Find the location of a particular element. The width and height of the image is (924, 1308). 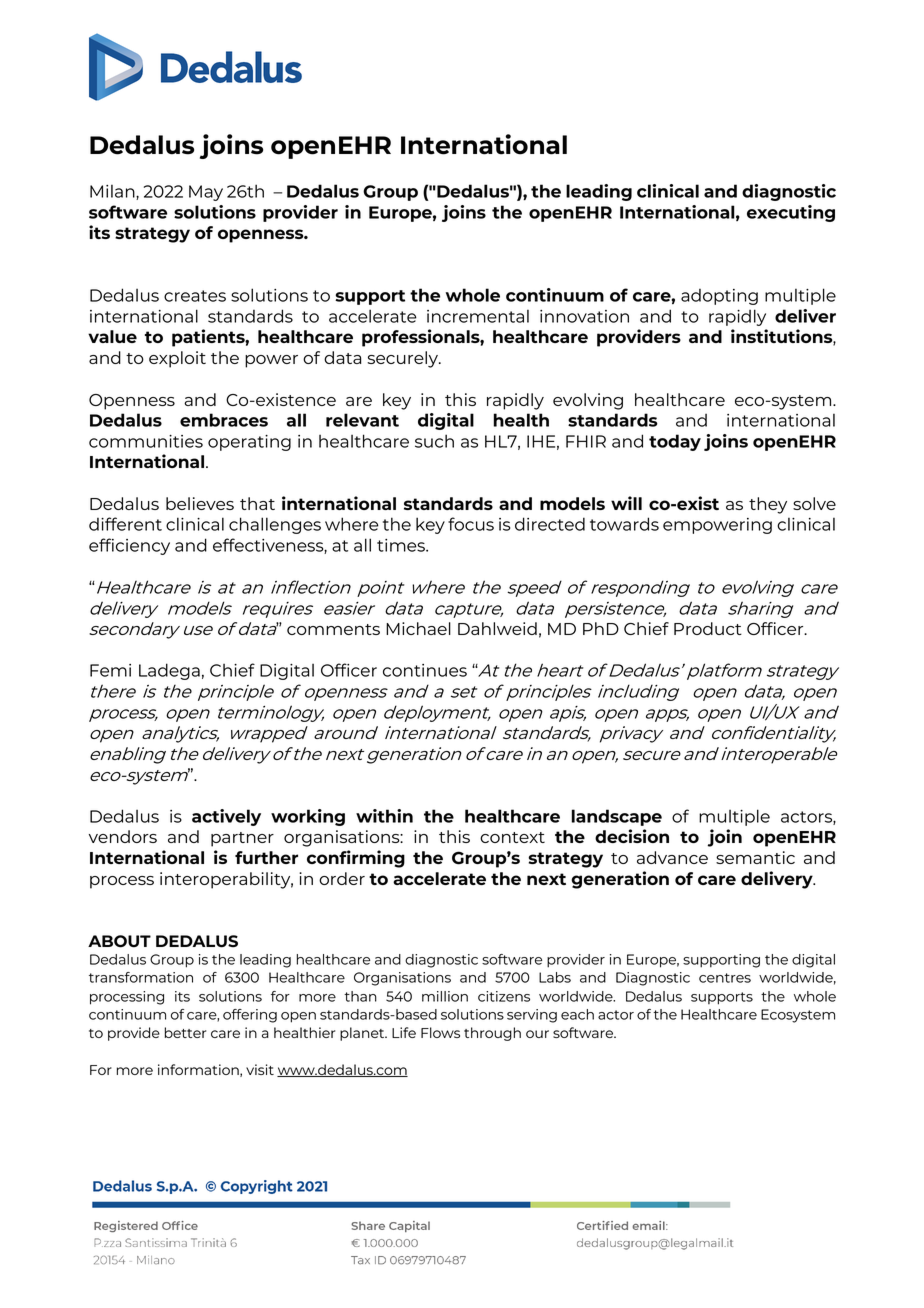

focus is located at coordinates (471, 524).
